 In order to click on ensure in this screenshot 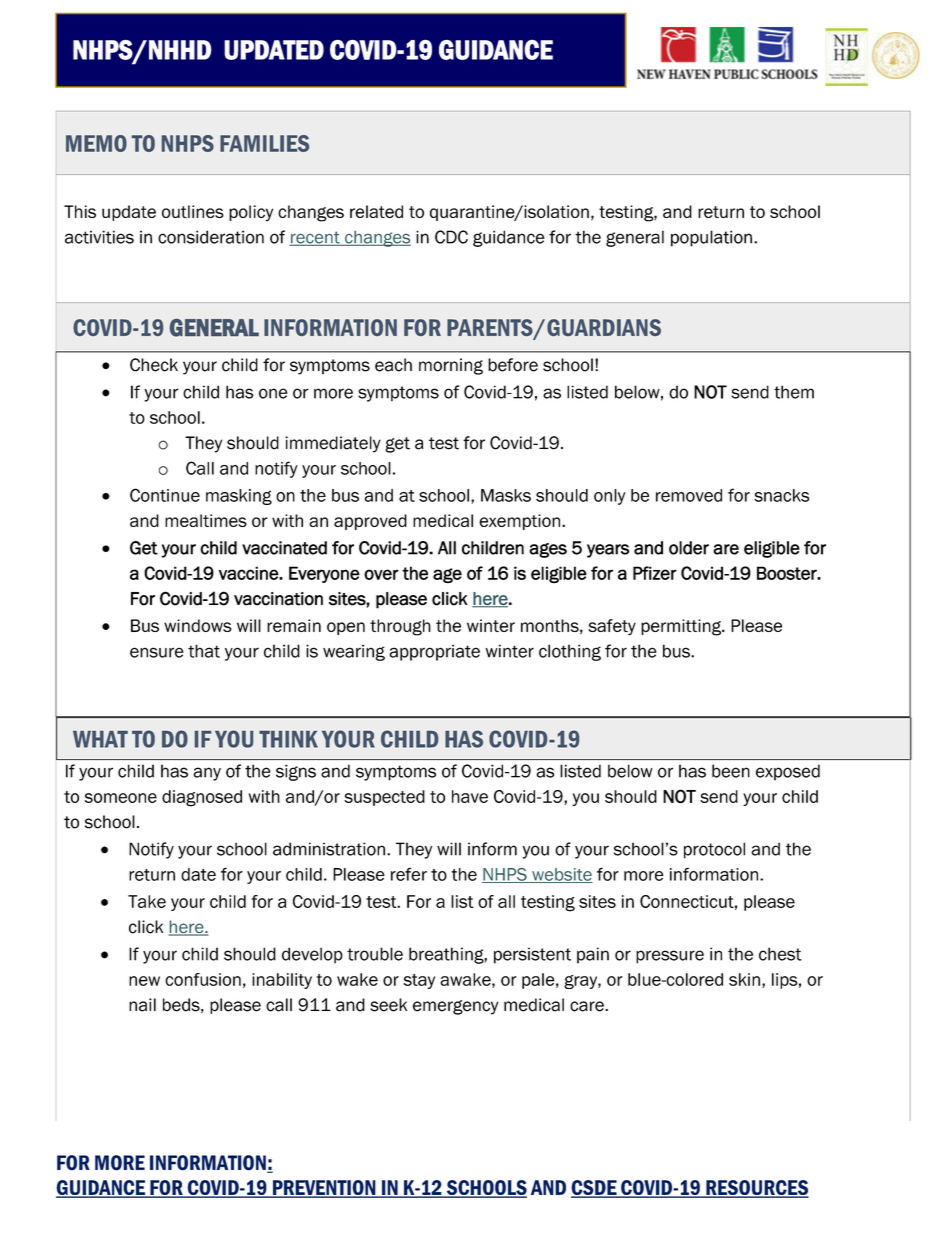, I will do `click(157, 652)`.
